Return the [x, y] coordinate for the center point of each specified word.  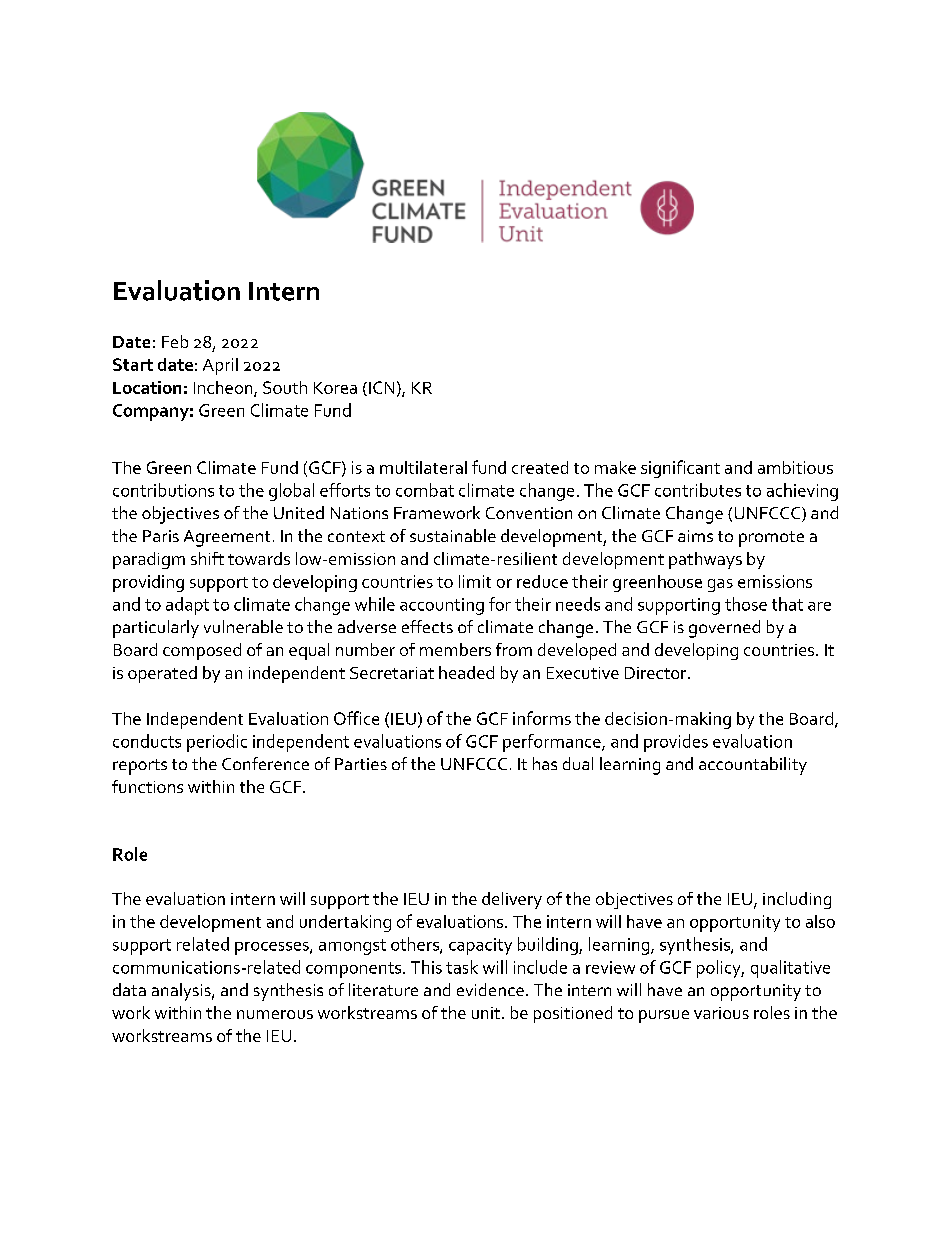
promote [771, 539]
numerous [275, 1014]
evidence [490, 989]
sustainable [453, 535]
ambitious [795, 467]
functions [147, 786]
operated [162, 674]
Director [657, 673]
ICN [381, 387]
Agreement [227, 538]
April [220, 366]
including [797, 900]
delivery [512, 900]
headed [466, 672]
